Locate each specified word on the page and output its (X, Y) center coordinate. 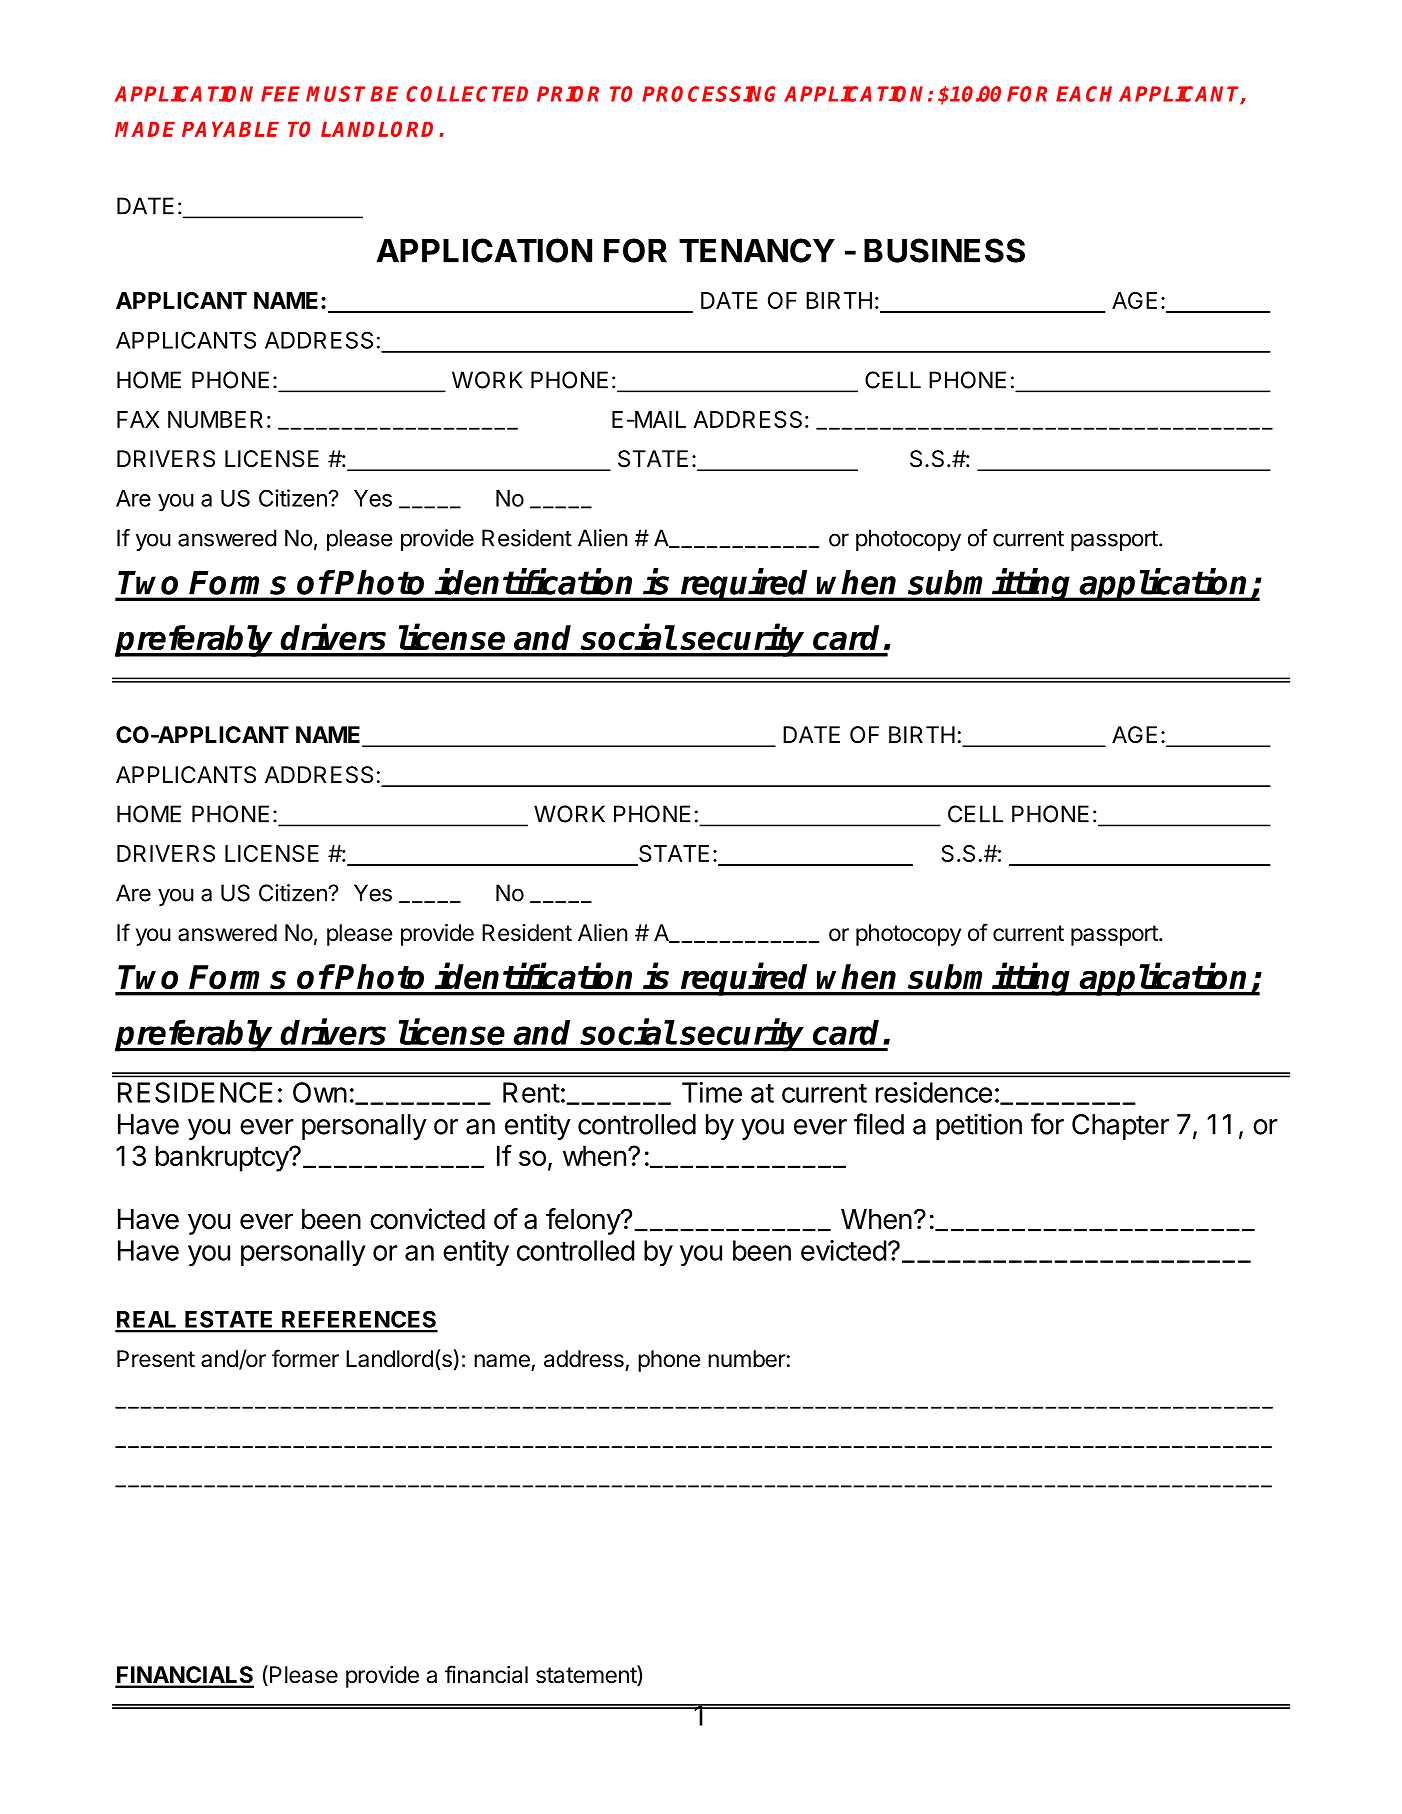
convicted (427, 1219)
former (305, 1358)
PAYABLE (230, 129)
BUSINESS (944, 250)
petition (979, 1126)
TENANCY (757, 250)
